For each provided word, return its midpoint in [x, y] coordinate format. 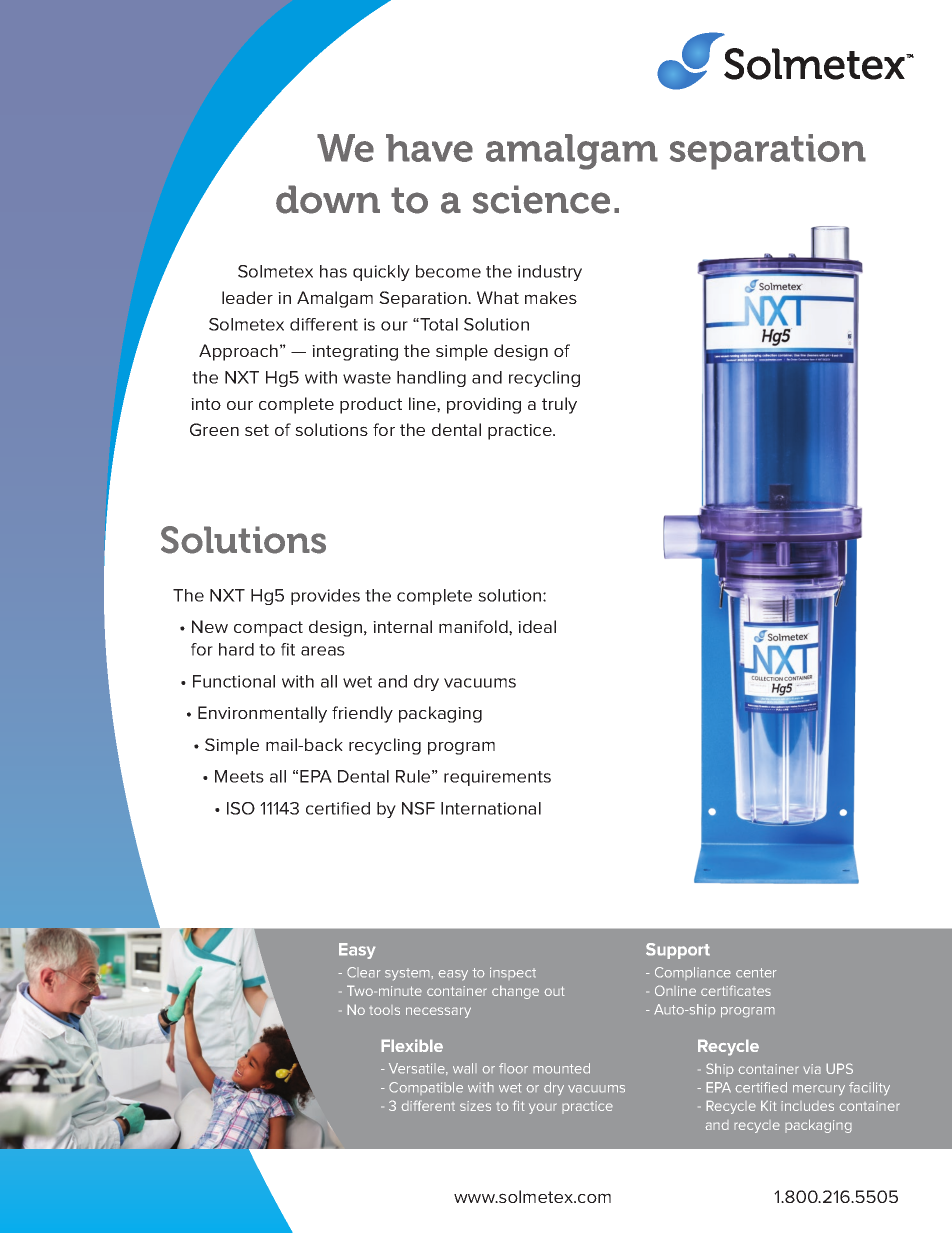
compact [268, 629]
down [328, 199]
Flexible [412, 1045]
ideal [537, 626]
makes [551, 297]
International [491, 808]
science [541, 199]
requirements [497, 778]
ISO [241, 808]
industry [550, 273]
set [257, 430]
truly [559, 405]
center [756, 973]
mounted [561, 1068]
